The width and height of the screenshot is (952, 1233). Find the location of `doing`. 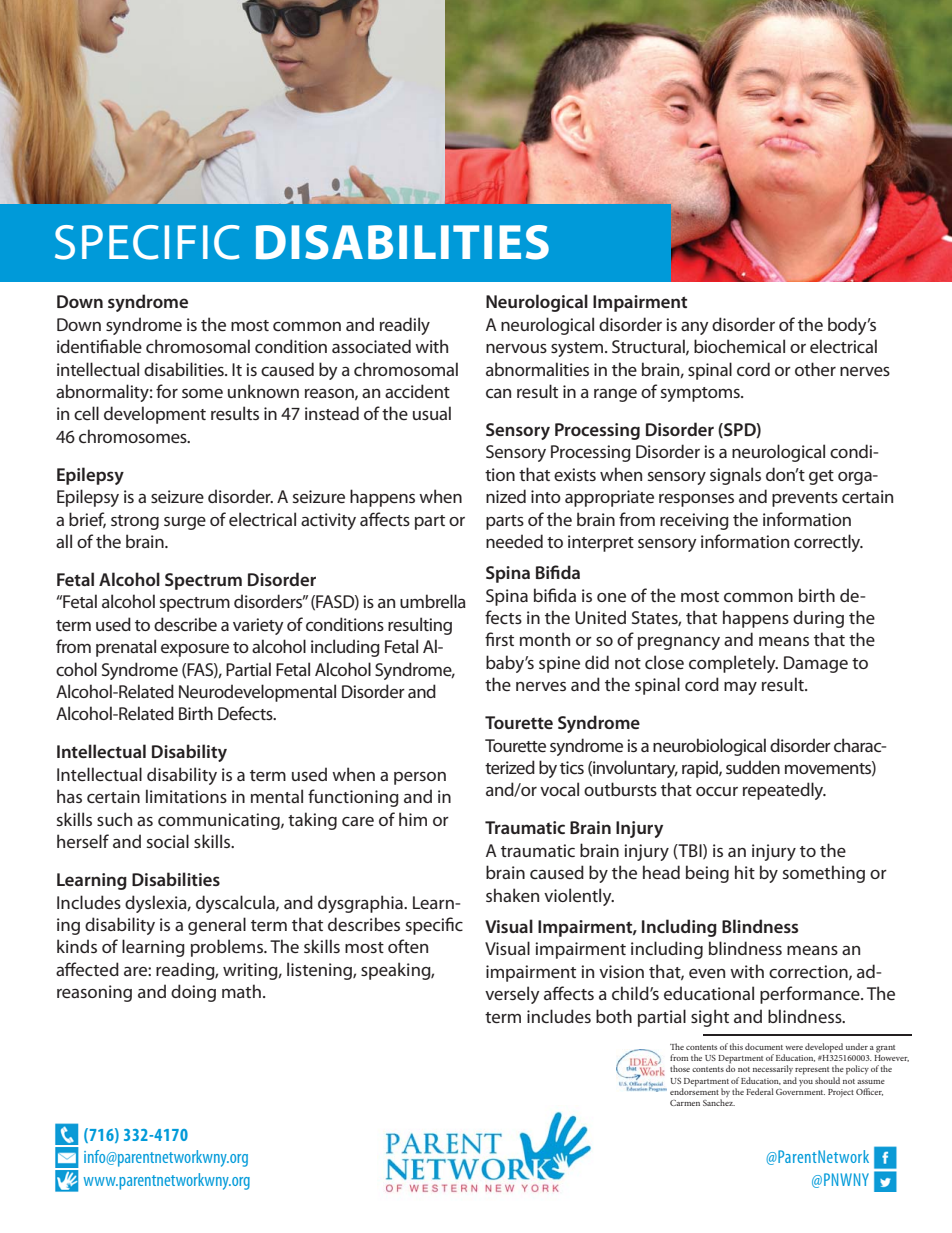

doing is located at coordinates (193, 993).
